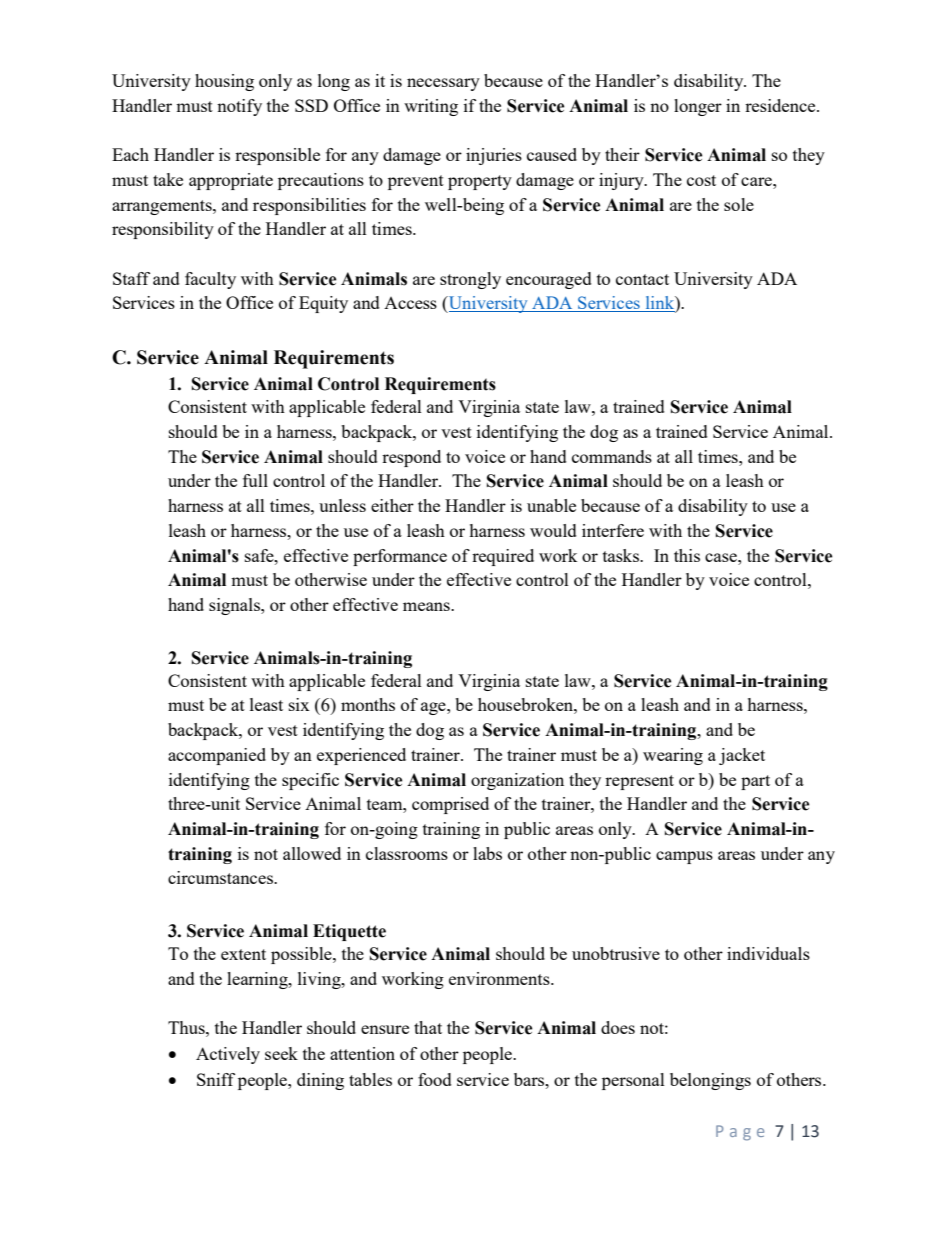 This page has width=952, height=1233. I want to click on personal, so click(633, 1081).
